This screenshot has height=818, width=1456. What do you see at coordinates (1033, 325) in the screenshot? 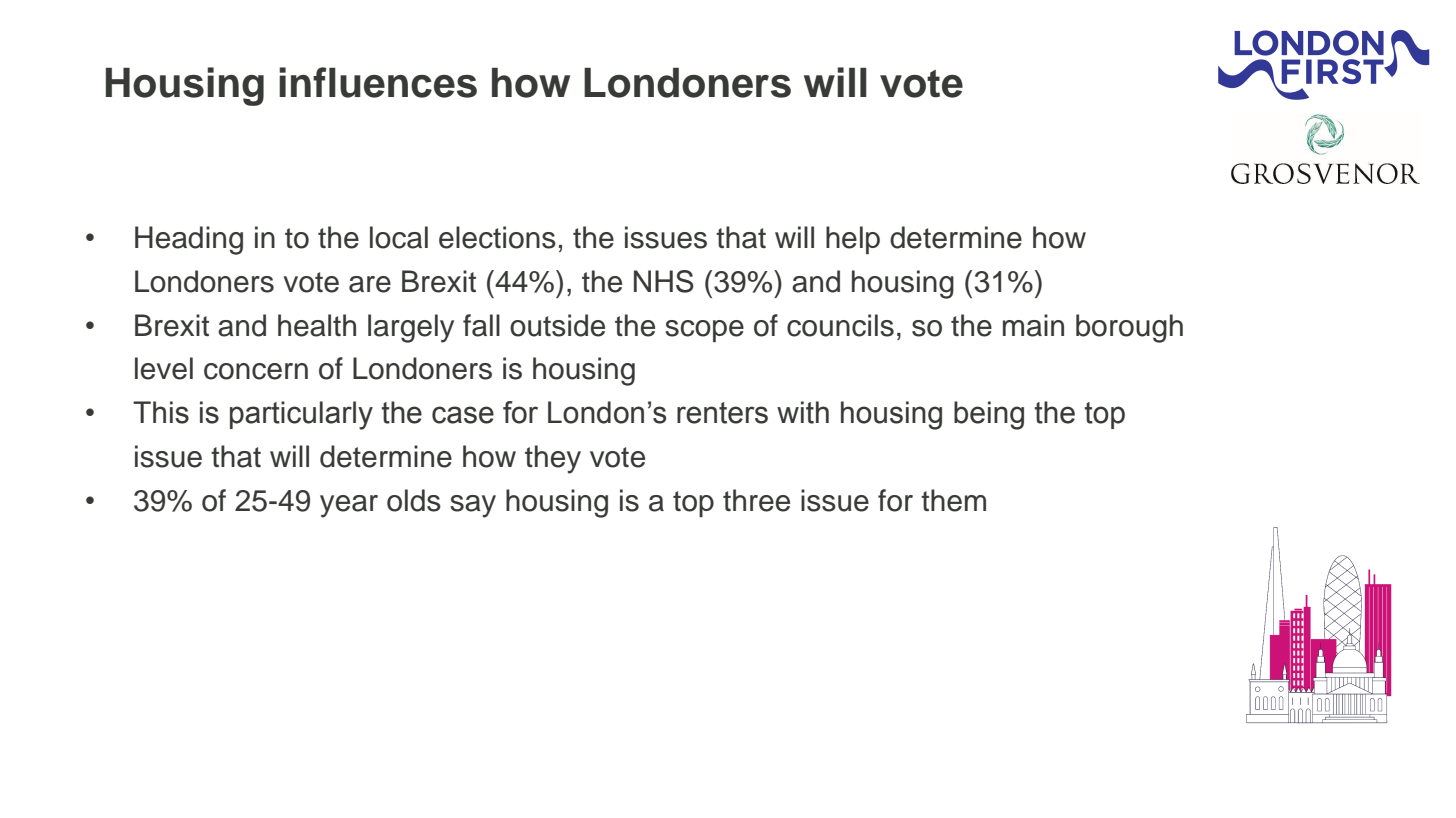
I see `main` at bounding box center [1033, 325].
